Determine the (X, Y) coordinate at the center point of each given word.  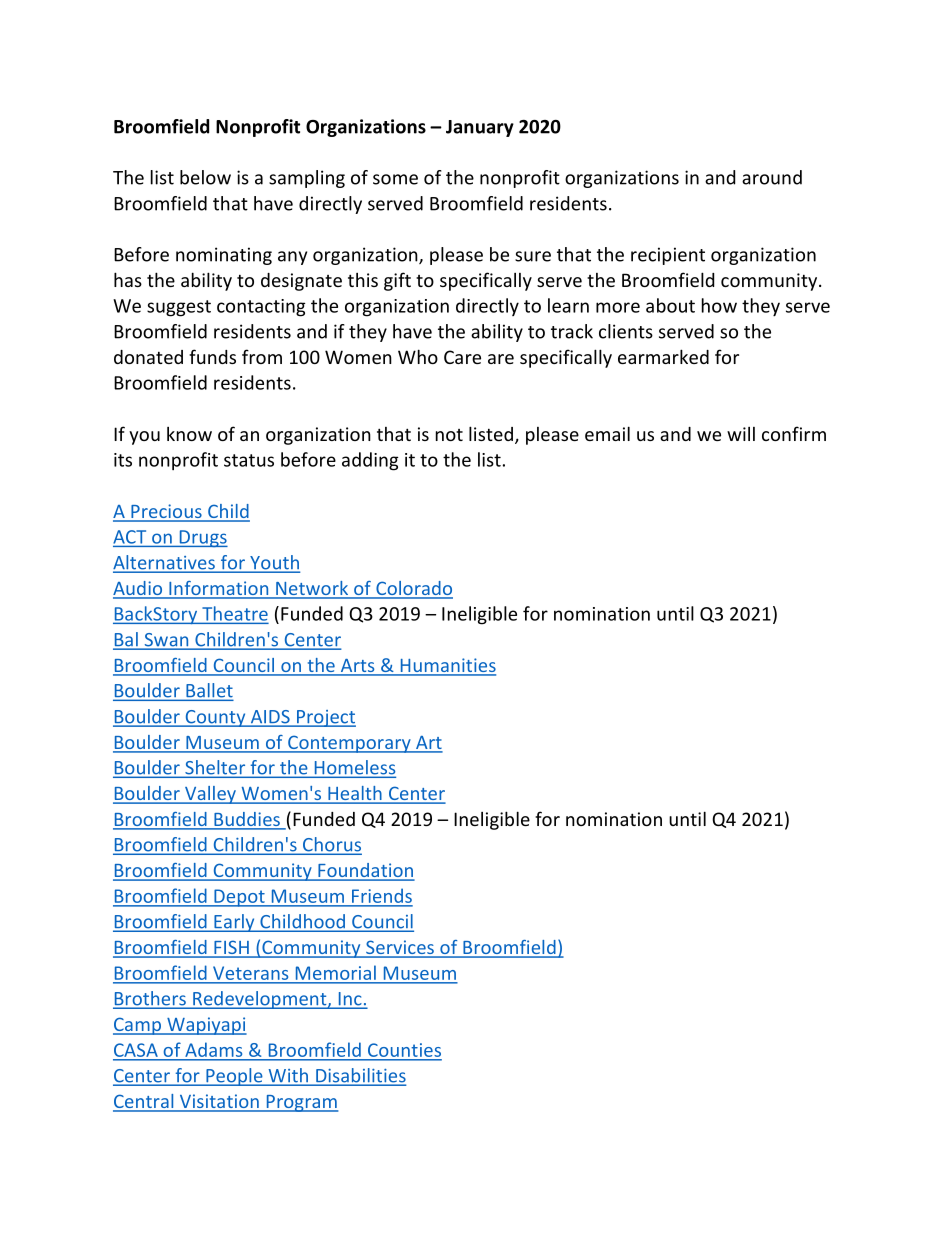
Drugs (202, 539)
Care (462, 357)
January (480, 128)
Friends (381, 897)
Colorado (413, 589)
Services (400, 948)
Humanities (447, 666)
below (205, 177)
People (234, 1077)
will (741, 434)
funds (212, 356)
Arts (357, 667)
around (772, 177)
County (215, 718)
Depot (239, 898)
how (719, 305)
